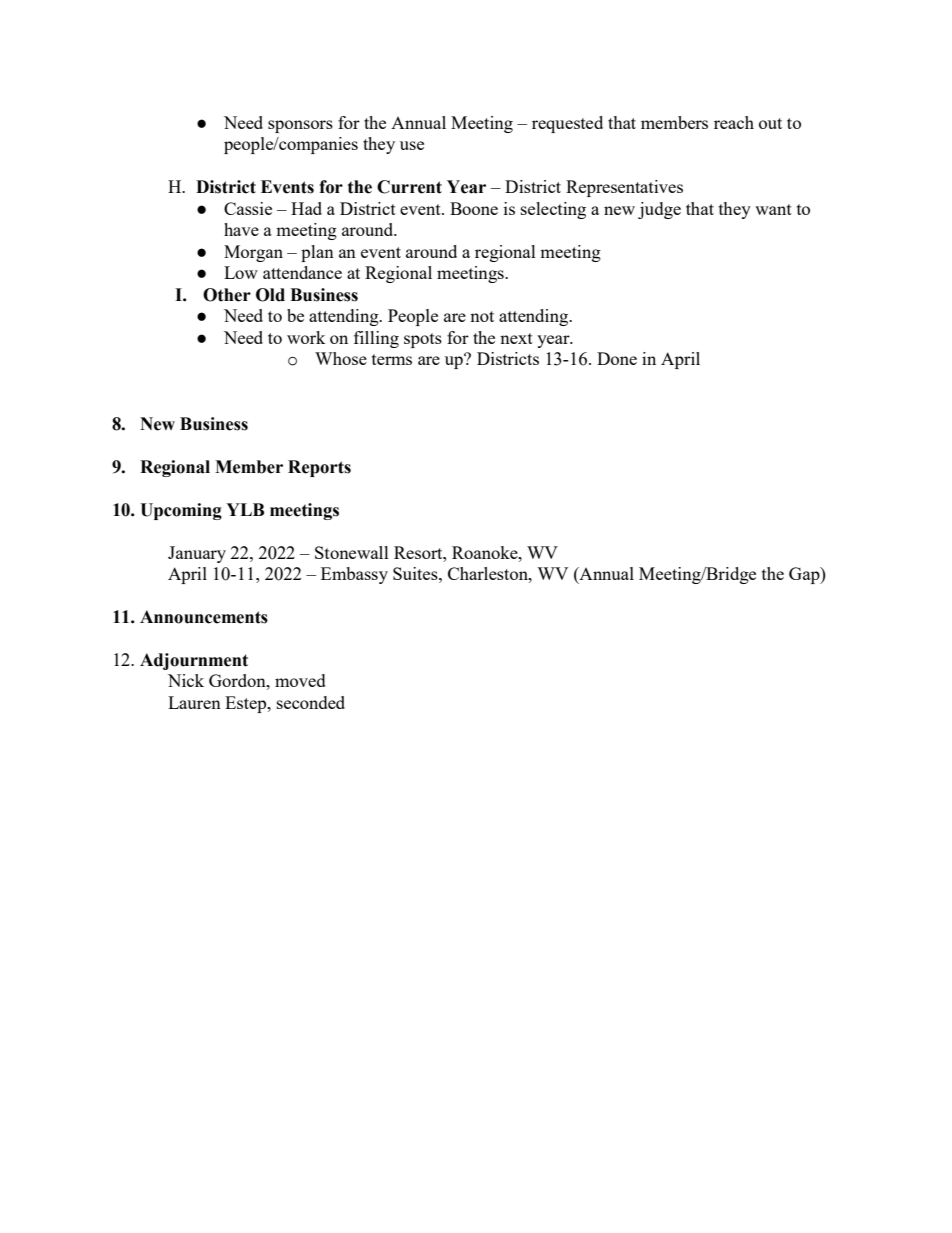  I want to click on Roanoke, so click(486, 552).
